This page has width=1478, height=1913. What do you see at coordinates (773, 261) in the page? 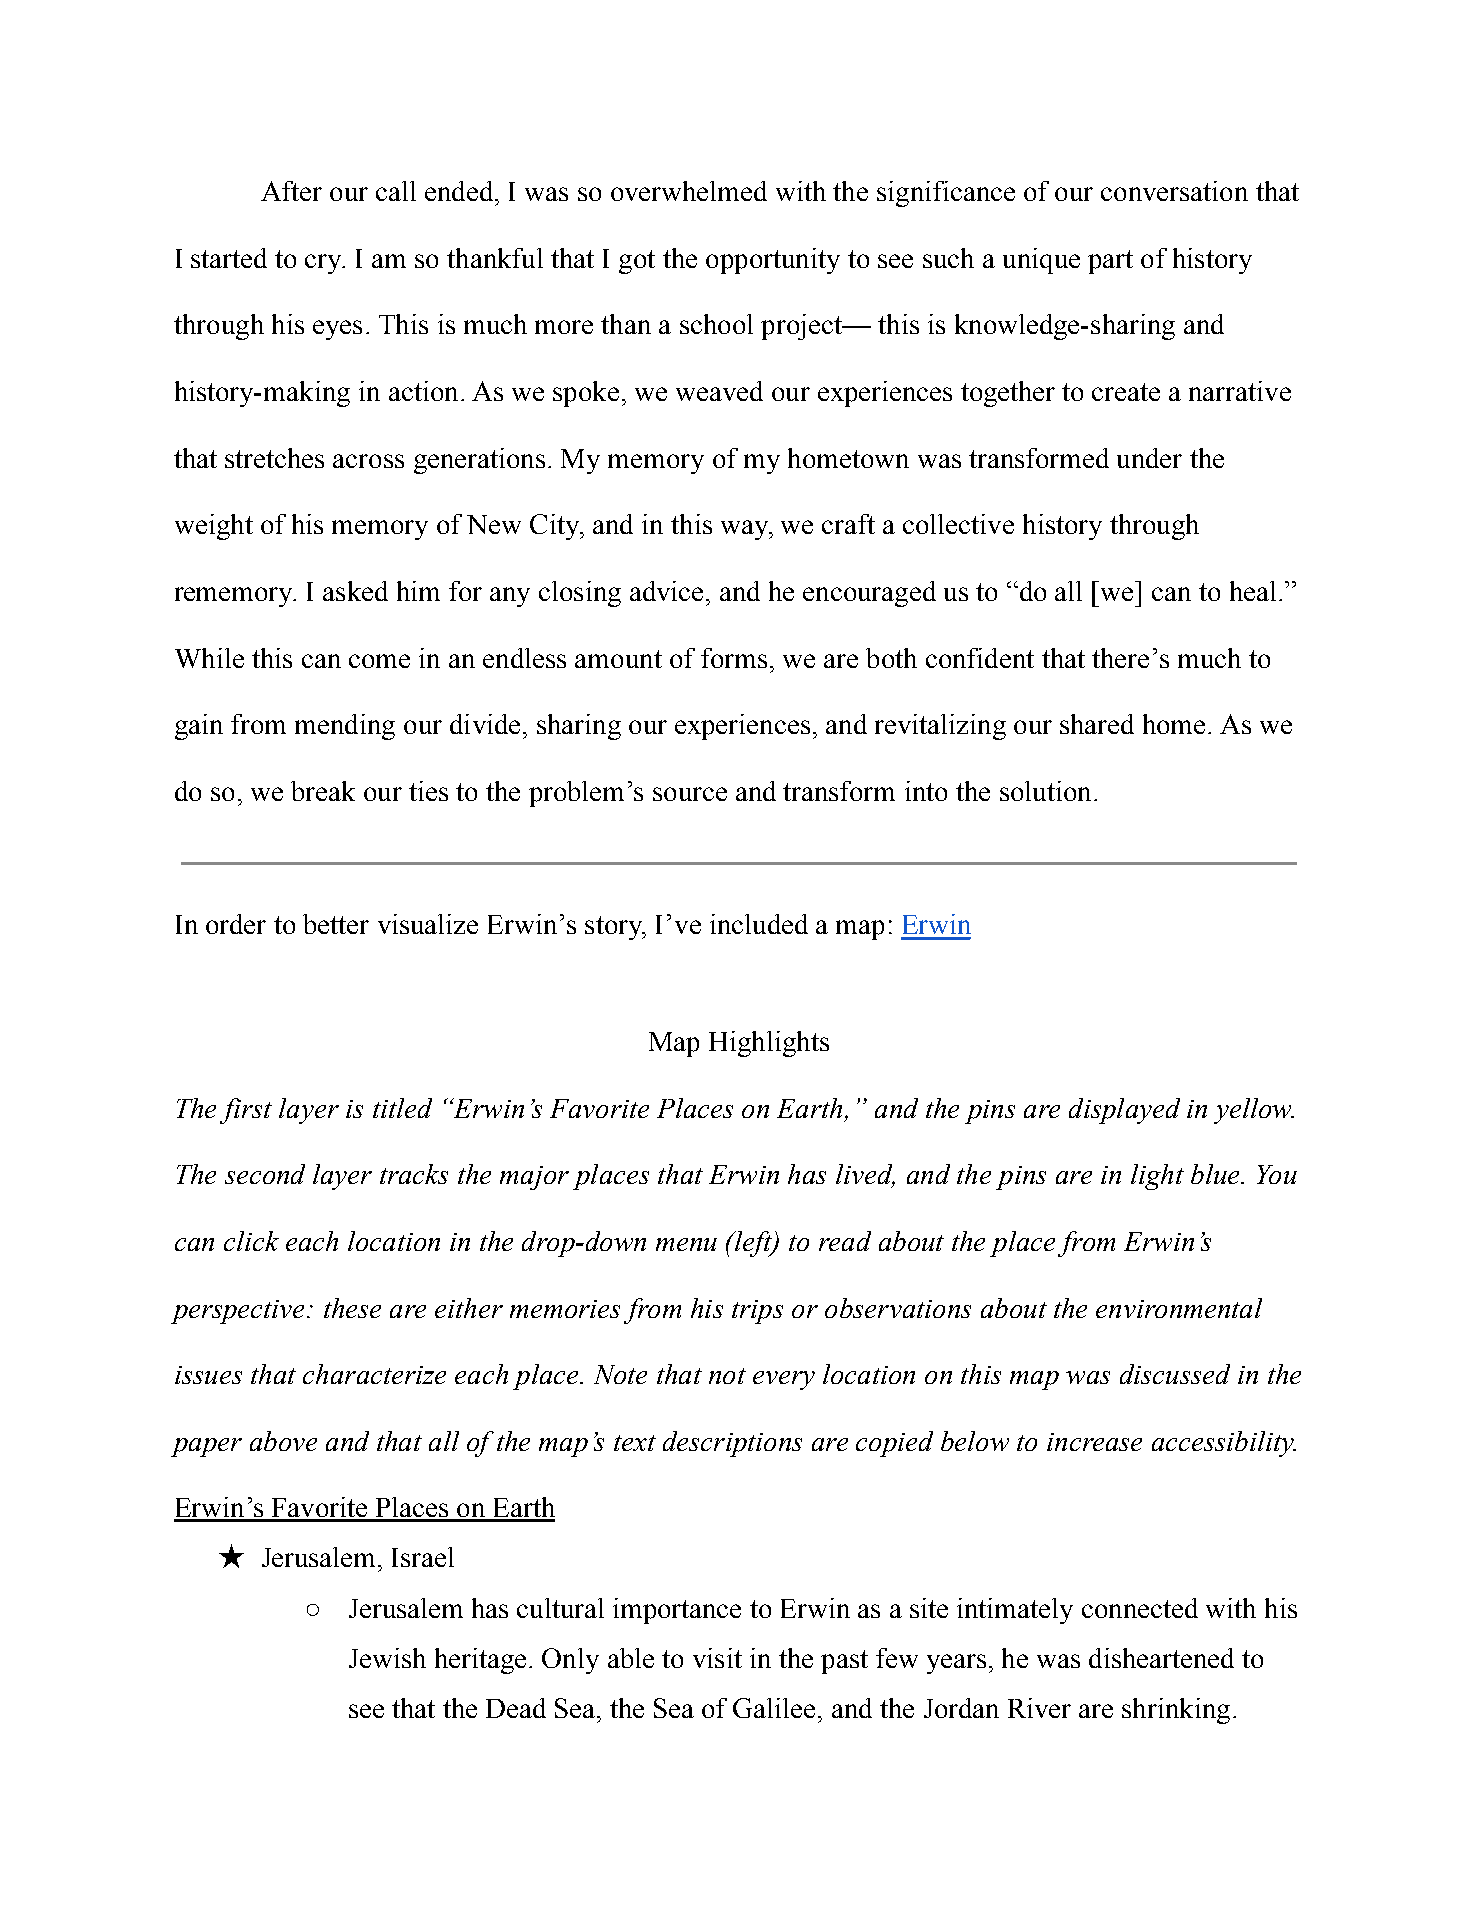
I see `opportunity` at bounding box center [773, 261].
